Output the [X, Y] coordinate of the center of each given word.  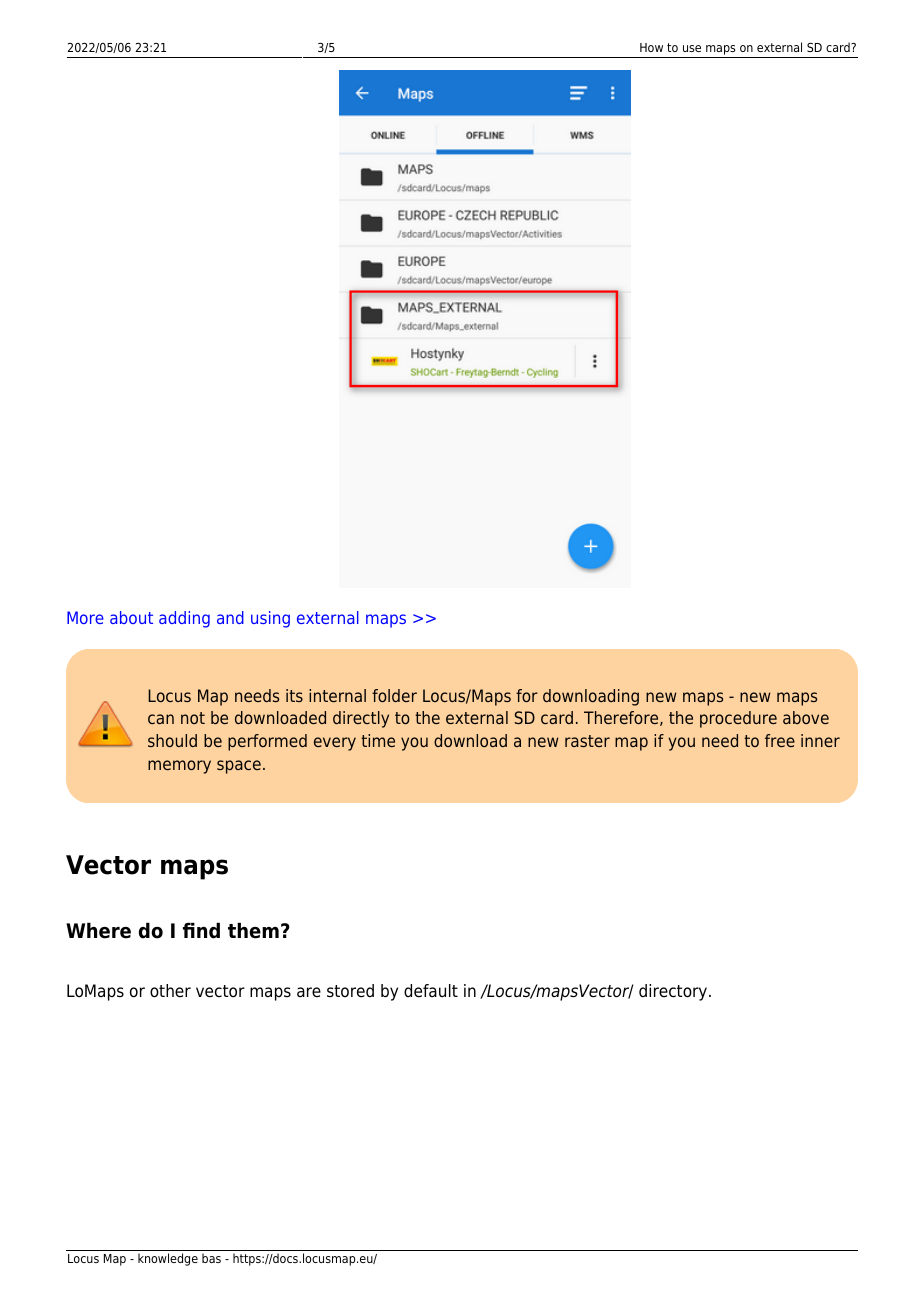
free [780, 740]
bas [211, 1258]
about [131, 617]
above [806, 717]
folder [394, 695]
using [270, 619]
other [170, 991]
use [692, 48]
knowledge [168, 1259]
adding [184, 619]
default [431, 991]
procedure [738, 719]
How [651, 47]
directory [674, 992]
